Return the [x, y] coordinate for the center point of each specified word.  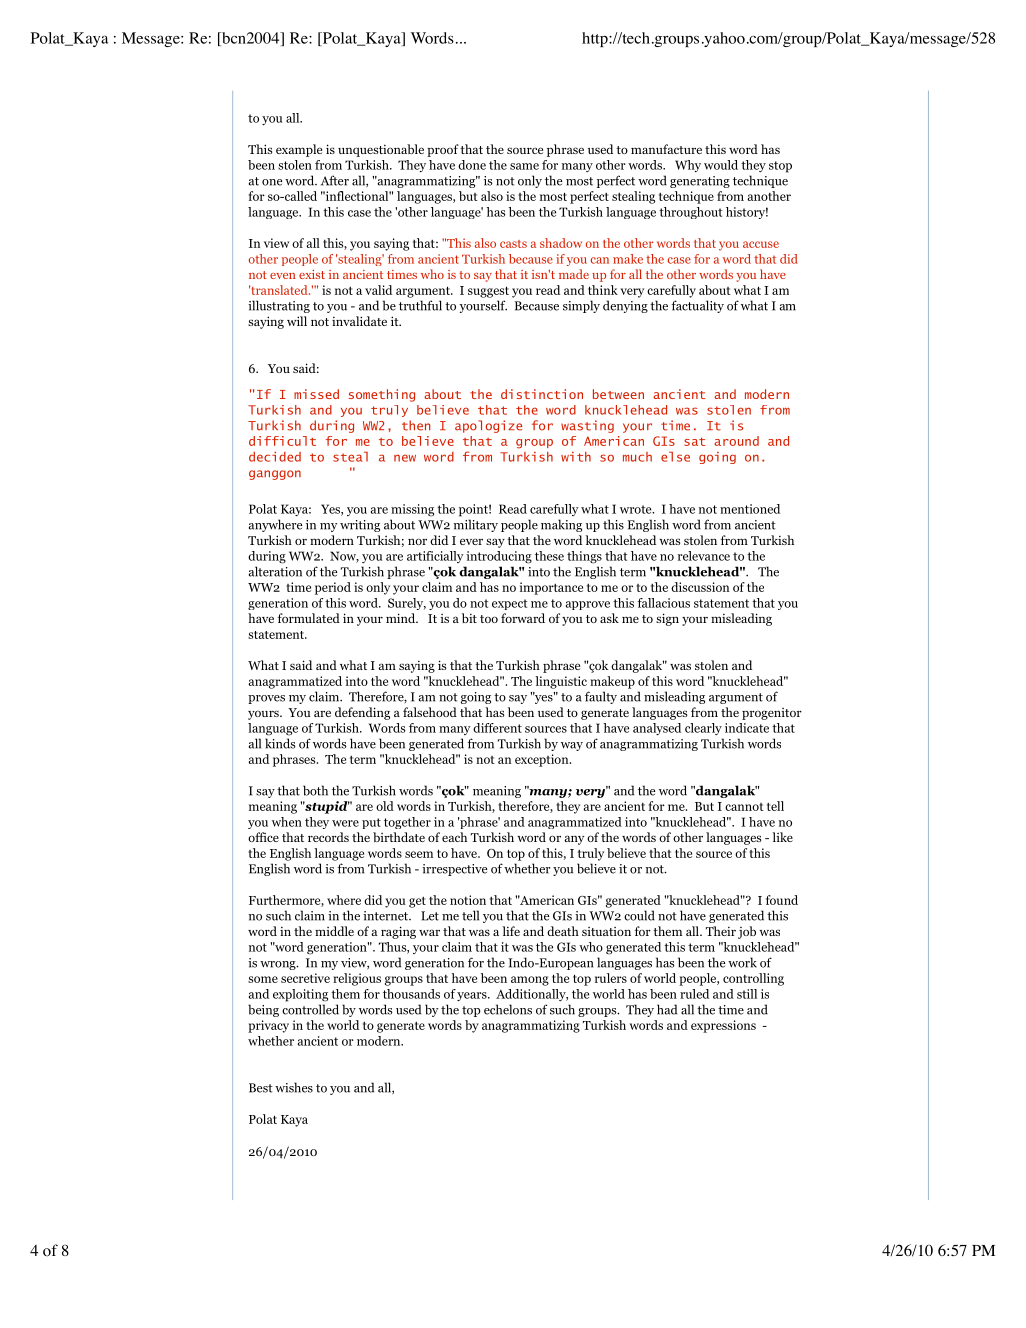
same [524, 166]
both [315, 790]
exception [543, 760]
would [721, 165]
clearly [703, 729]
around [736, 441]
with [576, 457]
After [335, 180]
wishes [294, 1087]
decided [275, 457]
